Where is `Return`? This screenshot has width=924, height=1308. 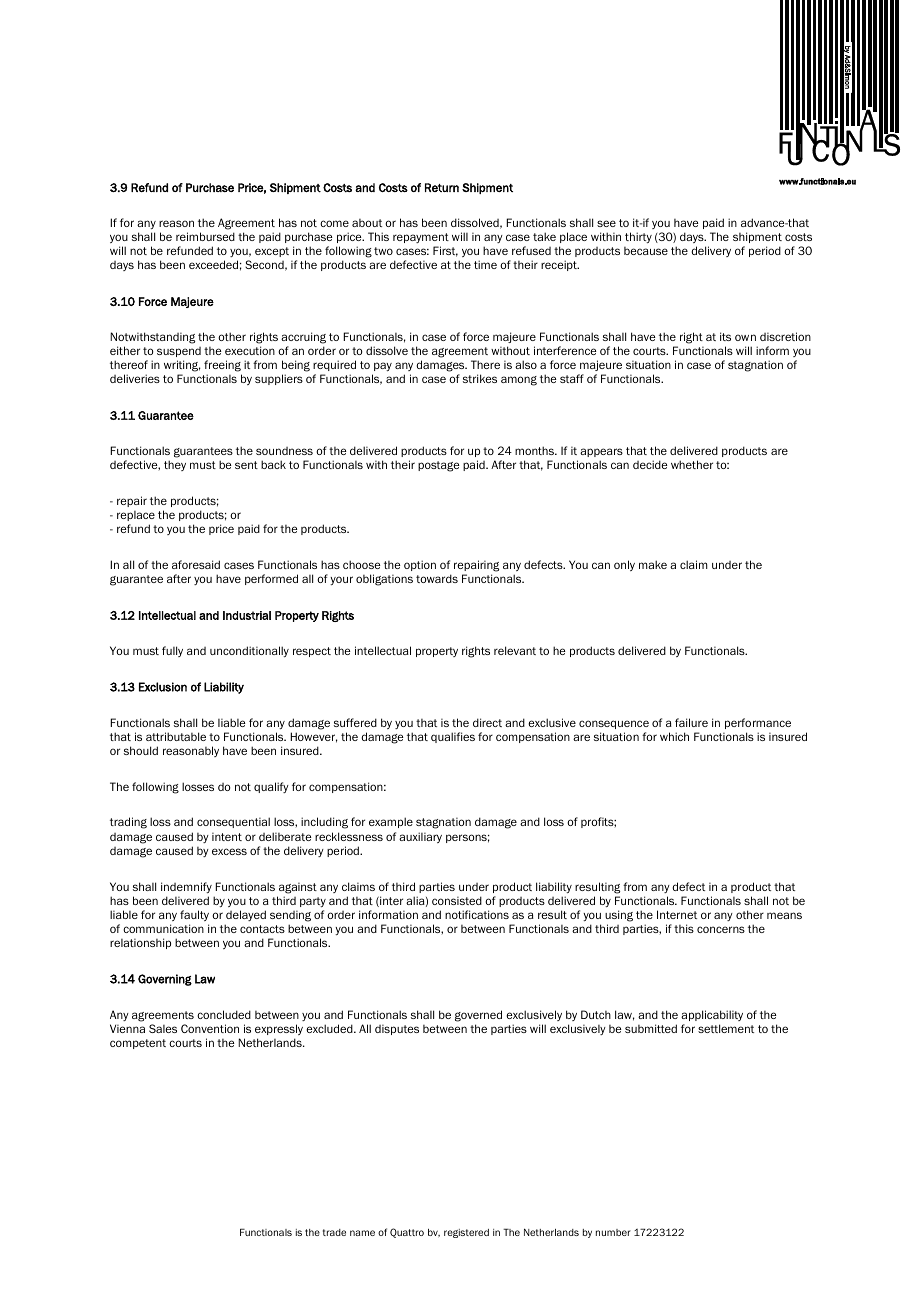 Return is located at coordinates (442, 187).
